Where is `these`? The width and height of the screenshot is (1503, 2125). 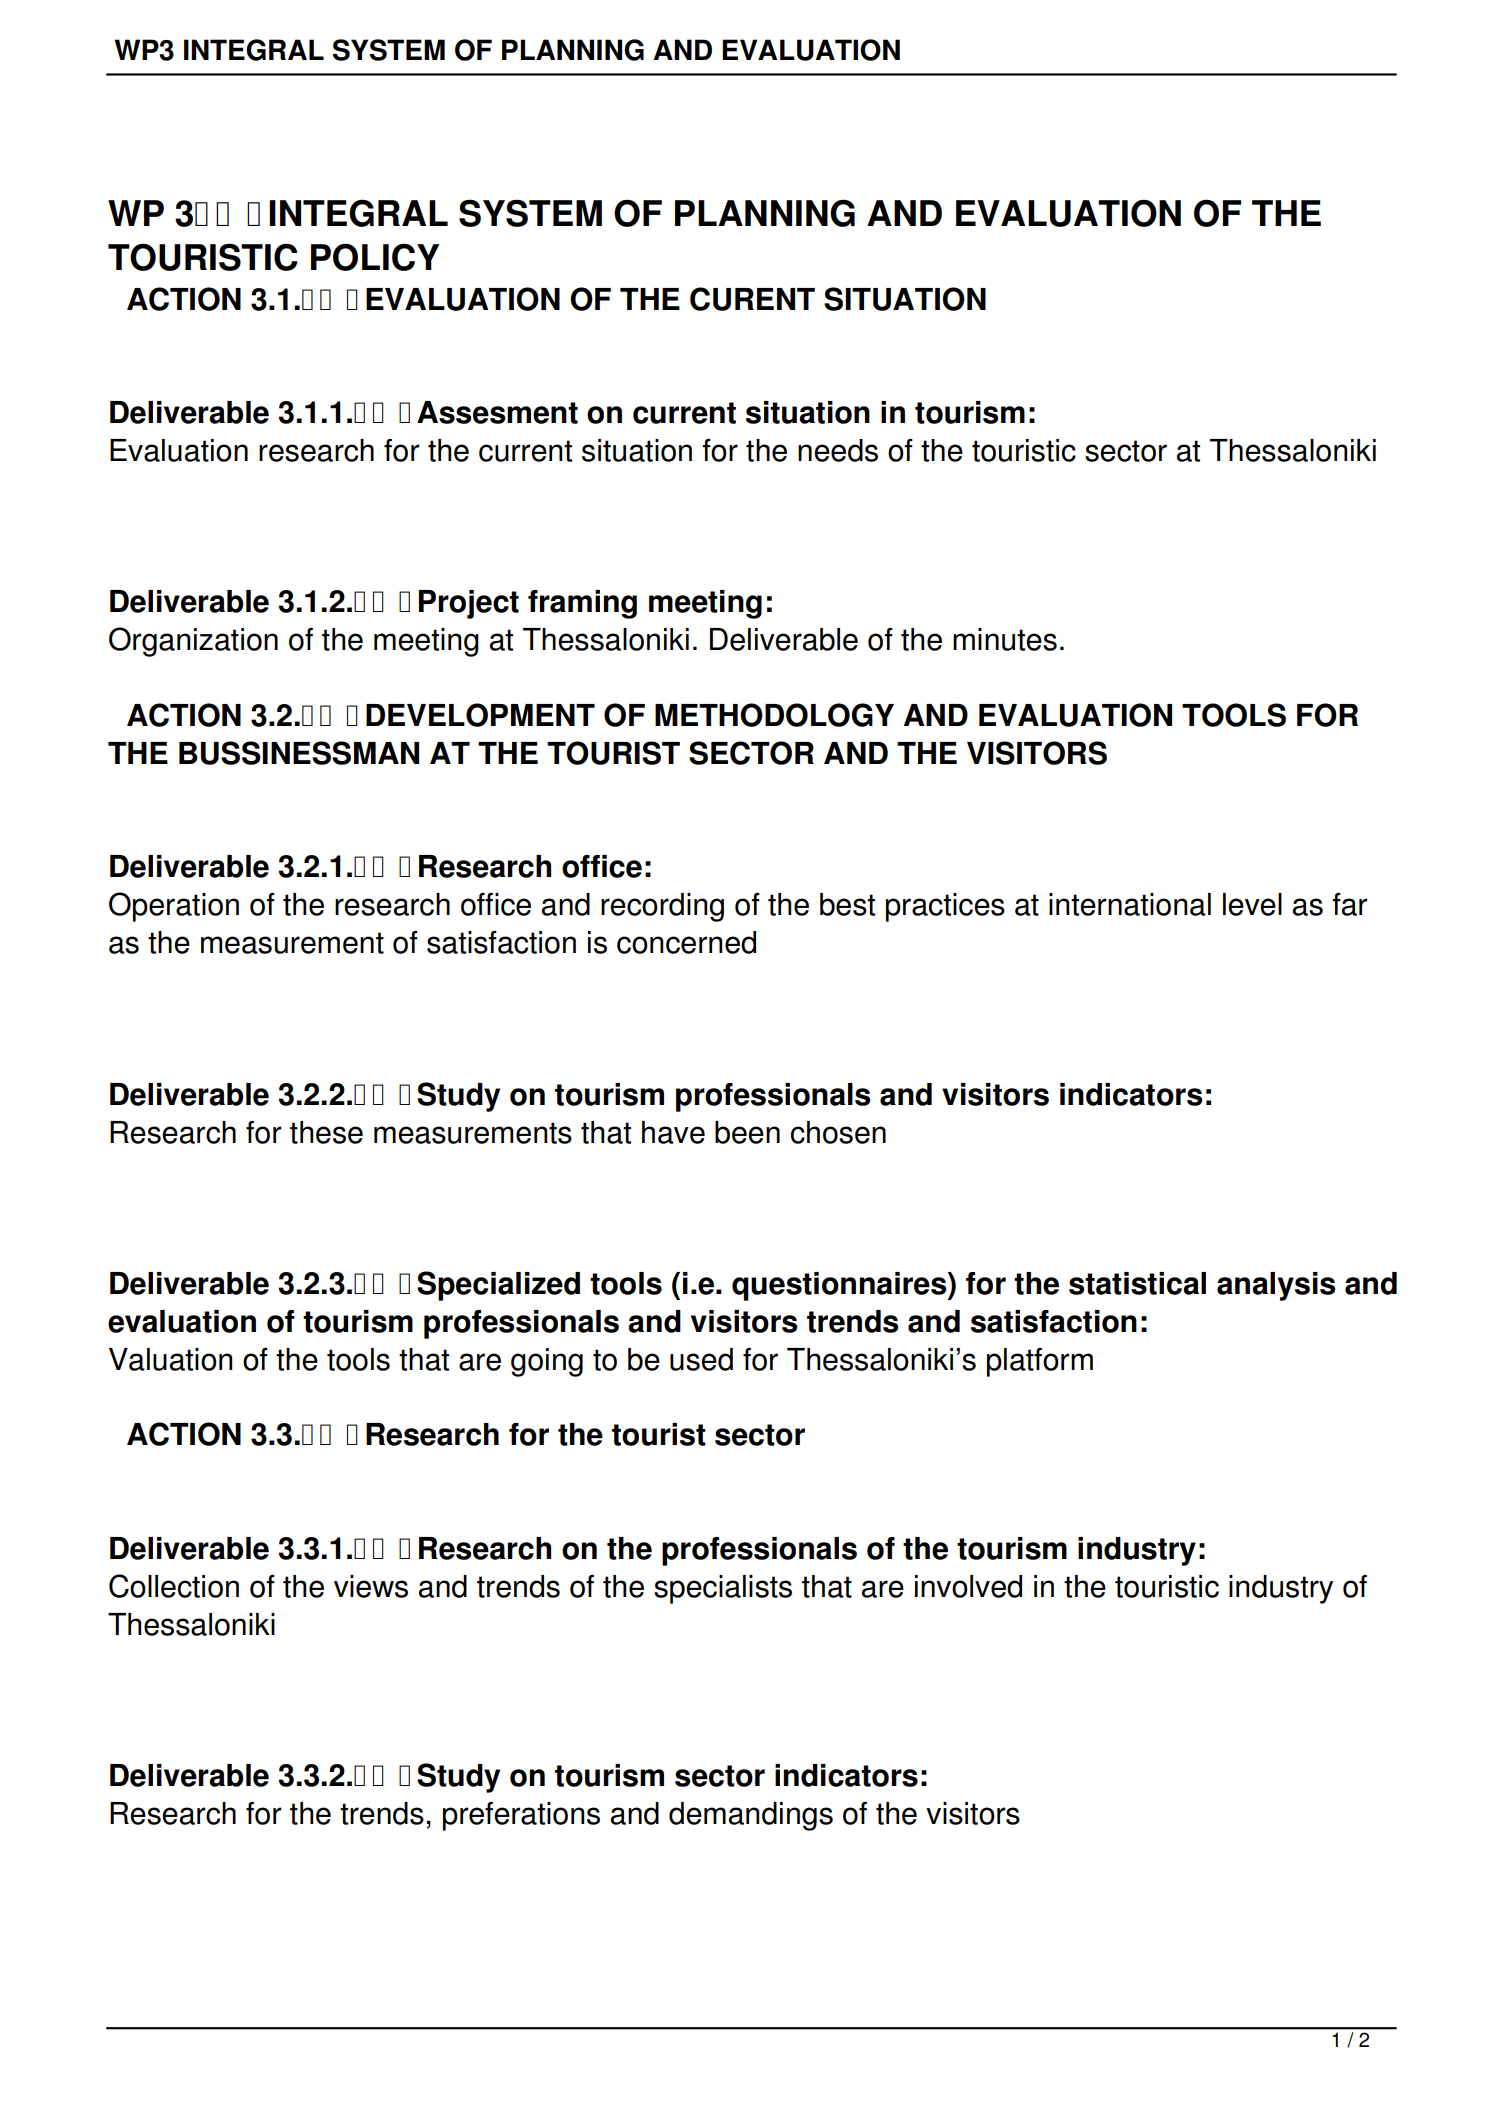 these is located at coordinates (326, 1132).
